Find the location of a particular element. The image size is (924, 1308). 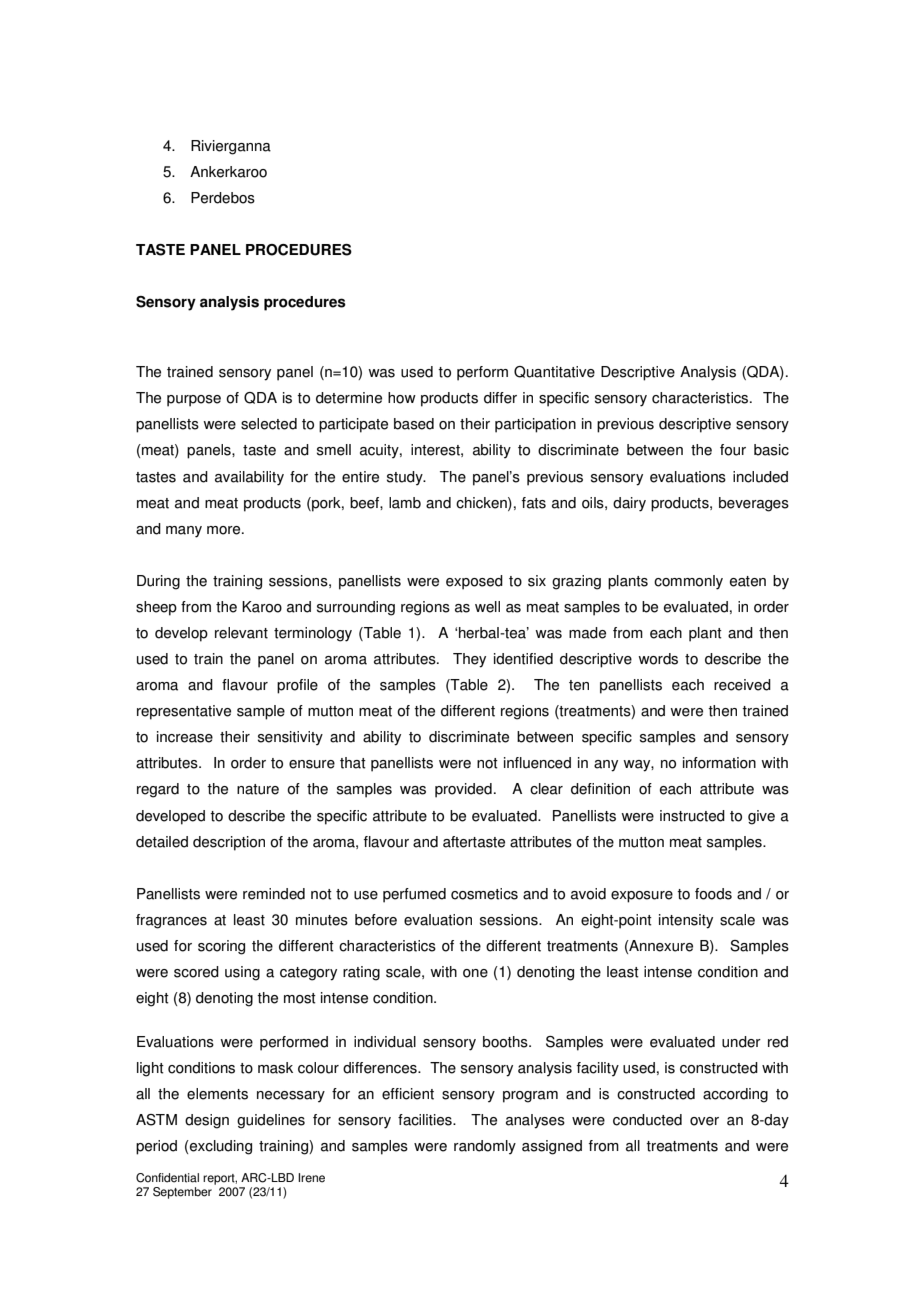

how is located at coordinates (402, 398).
